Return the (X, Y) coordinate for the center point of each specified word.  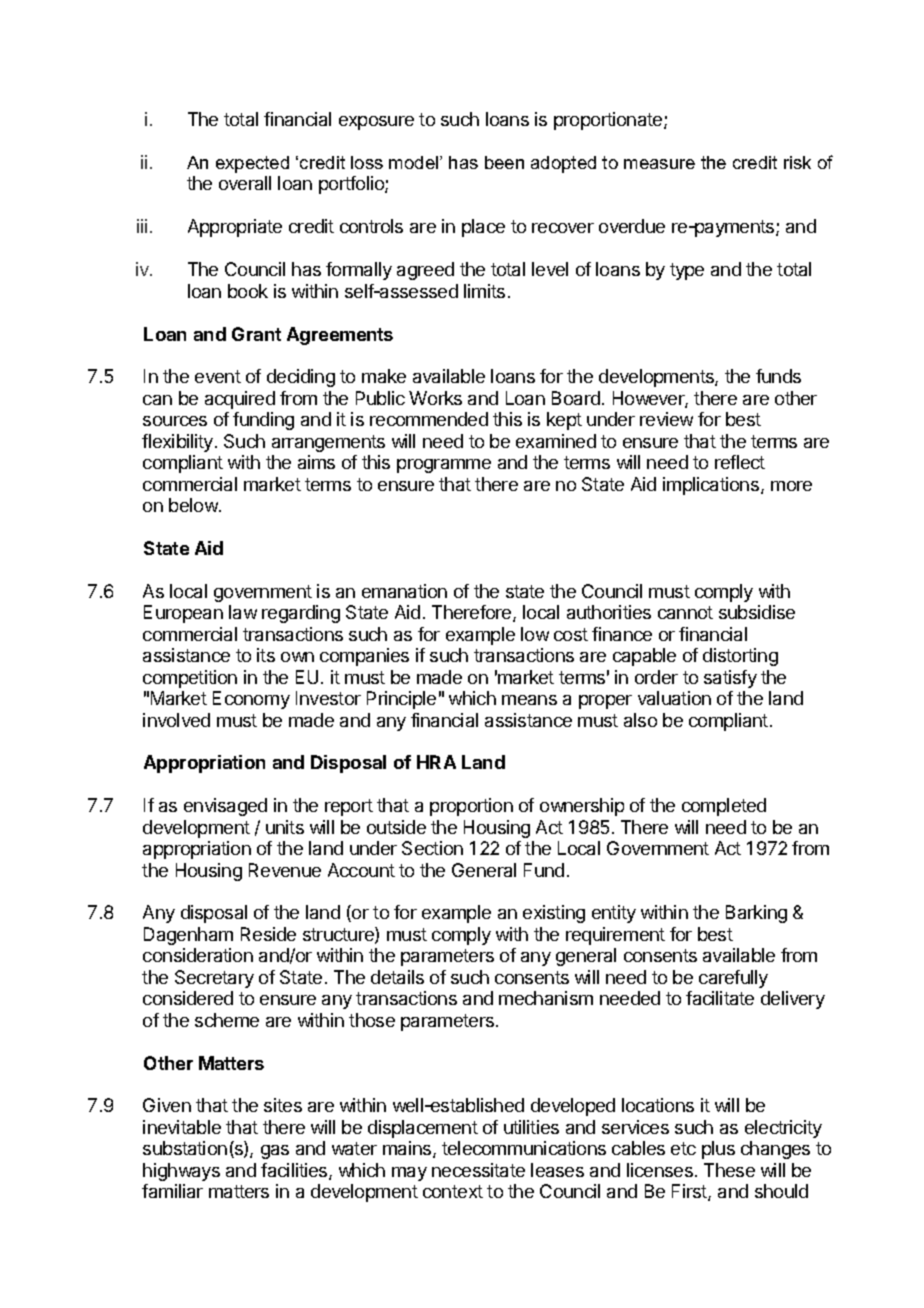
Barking (756, 914)
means (529, 700)
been (504, 162)
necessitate (478, 1170)
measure (659, 164)
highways (181, 1172)
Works (435, 398)
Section (432, 848)
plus (718, 1150)
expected (252, 164)
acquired (240, 400)
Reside (268, 934)
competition (190, 679)
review (666, 419)
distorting (740, 657)
